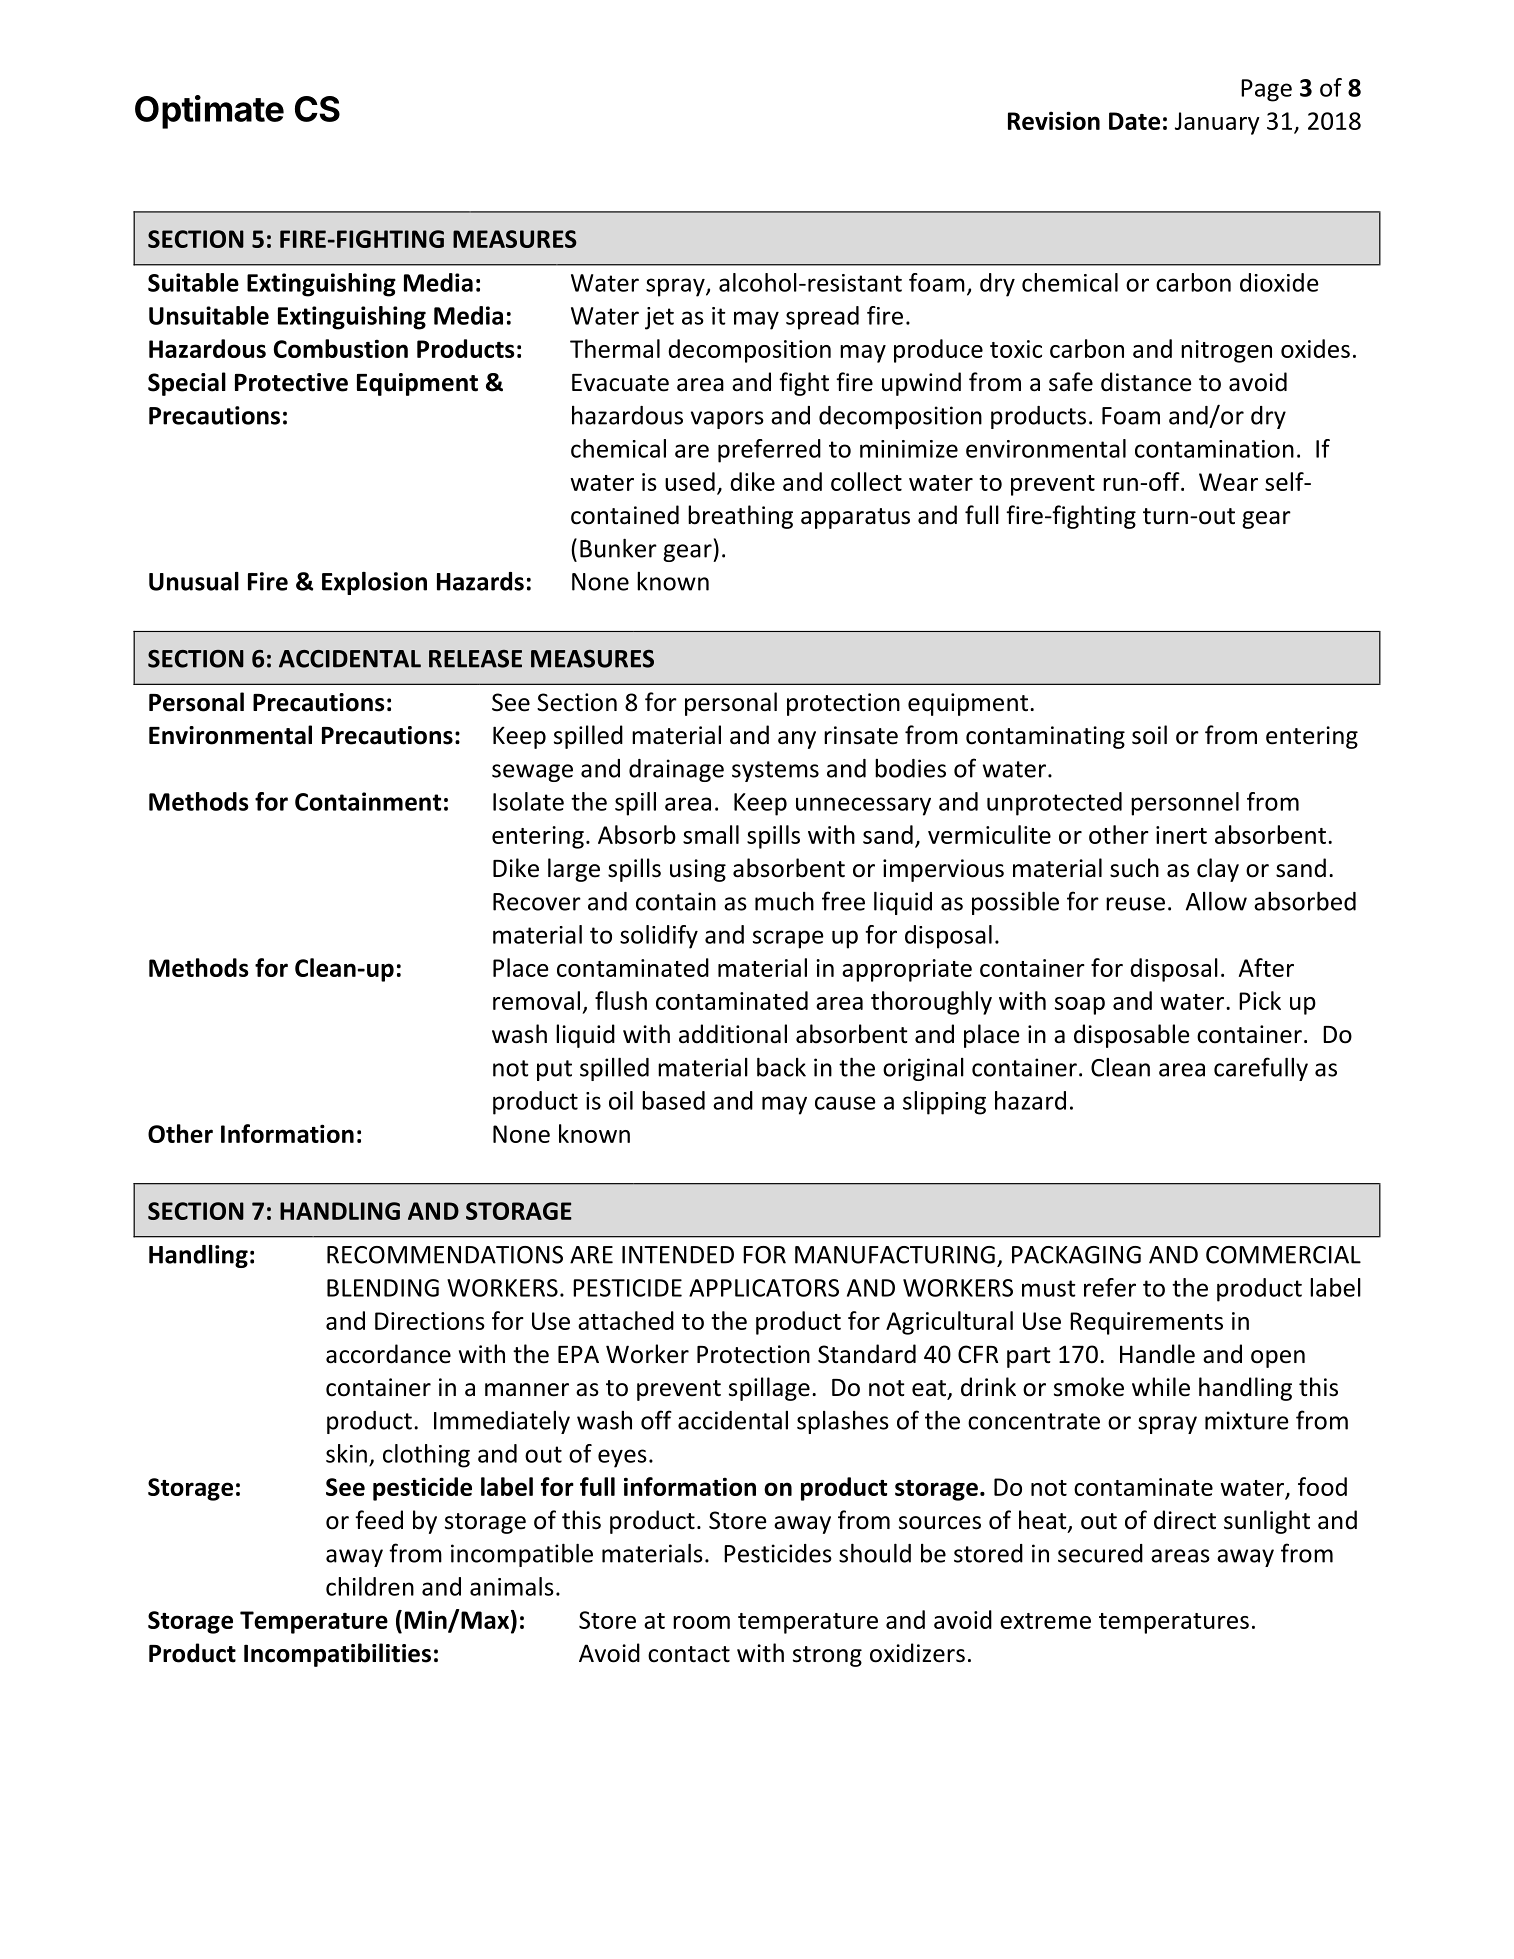 This document has width=1514, height=1959. What do you see at coordinates (797, 740) in the document?
I see `any` at bounding box center [797, 740].
